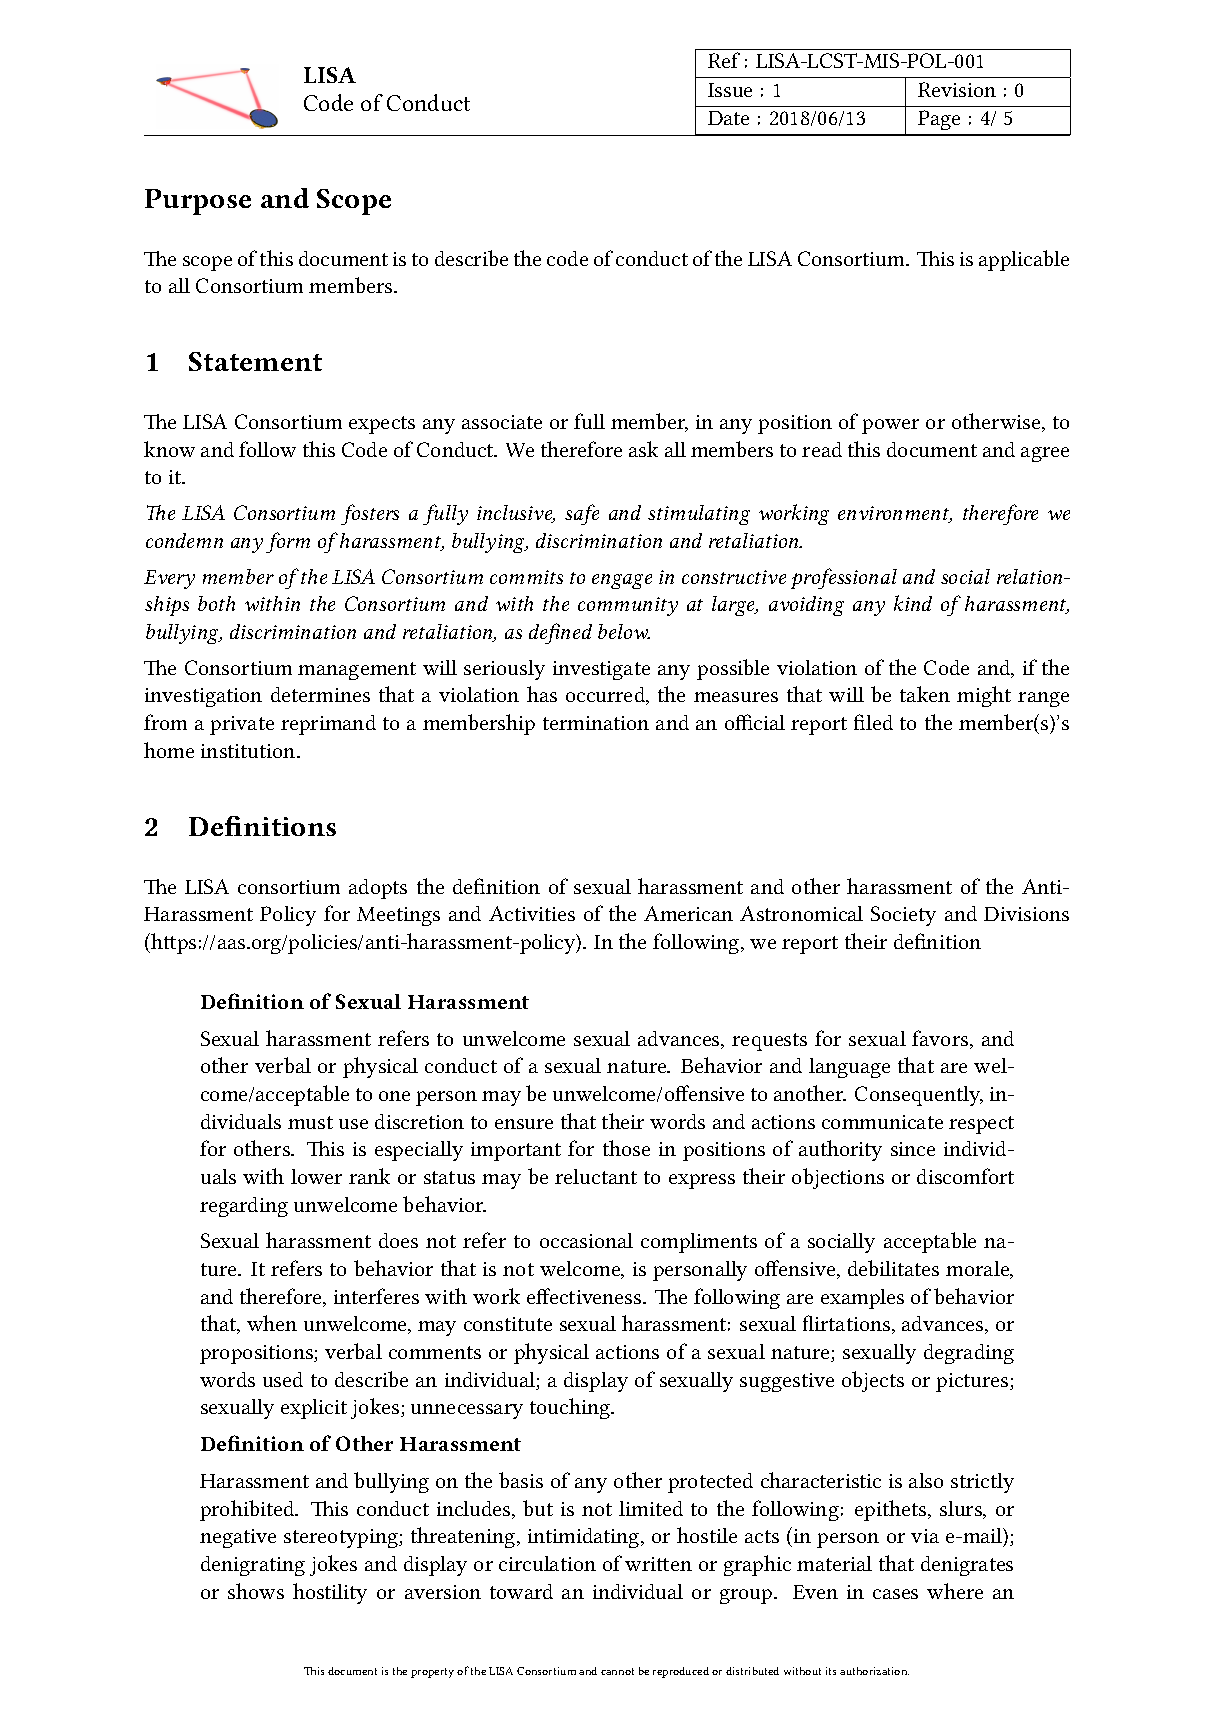 Image resolution: width=1215 pixels, height=1718 pixels. Describe the element at coordinates (378, 889) in the screenshot. I see `adopts` at that location.
